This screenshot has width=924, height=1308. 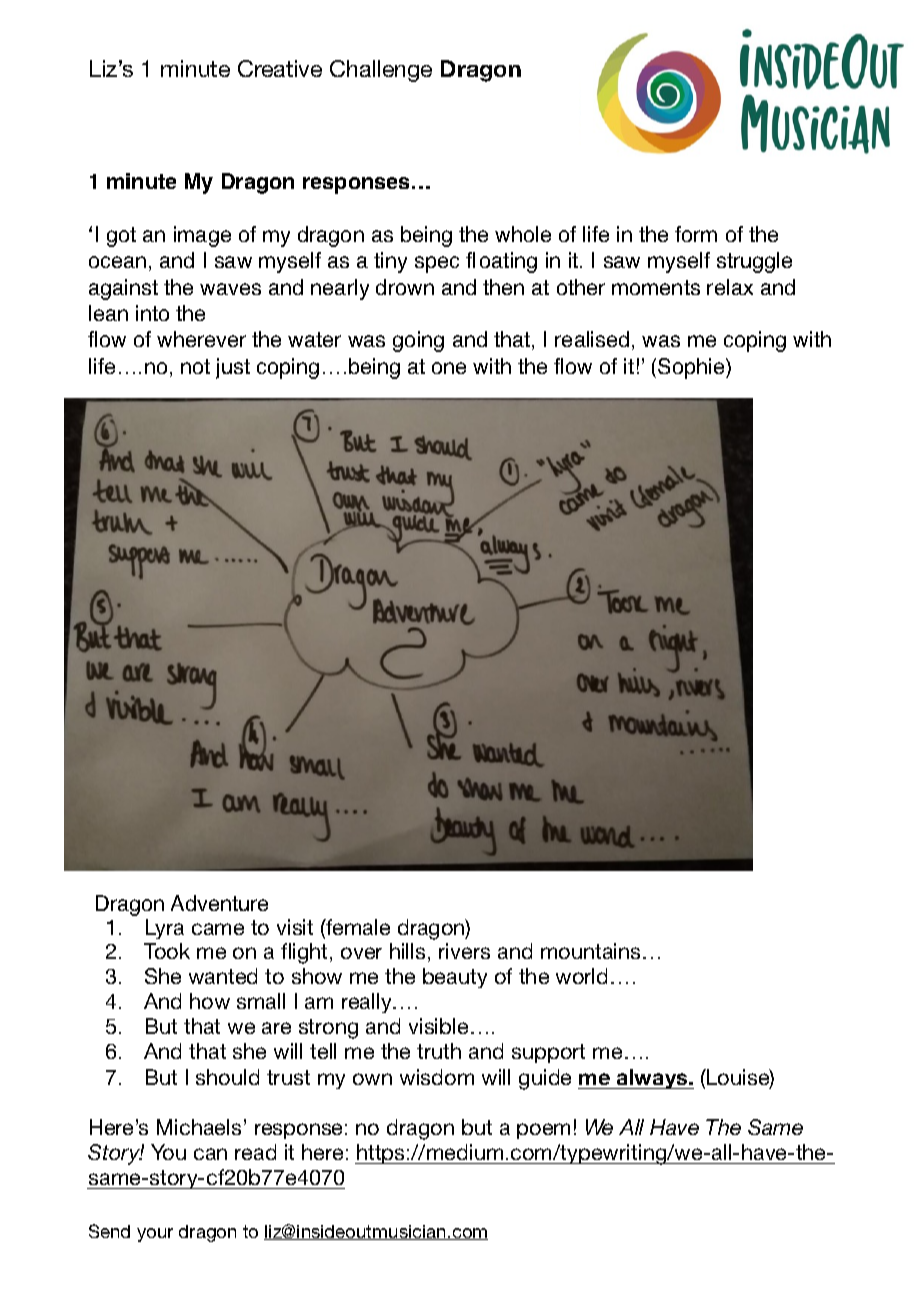 I want to click on one, so click(x=449, y=368).
